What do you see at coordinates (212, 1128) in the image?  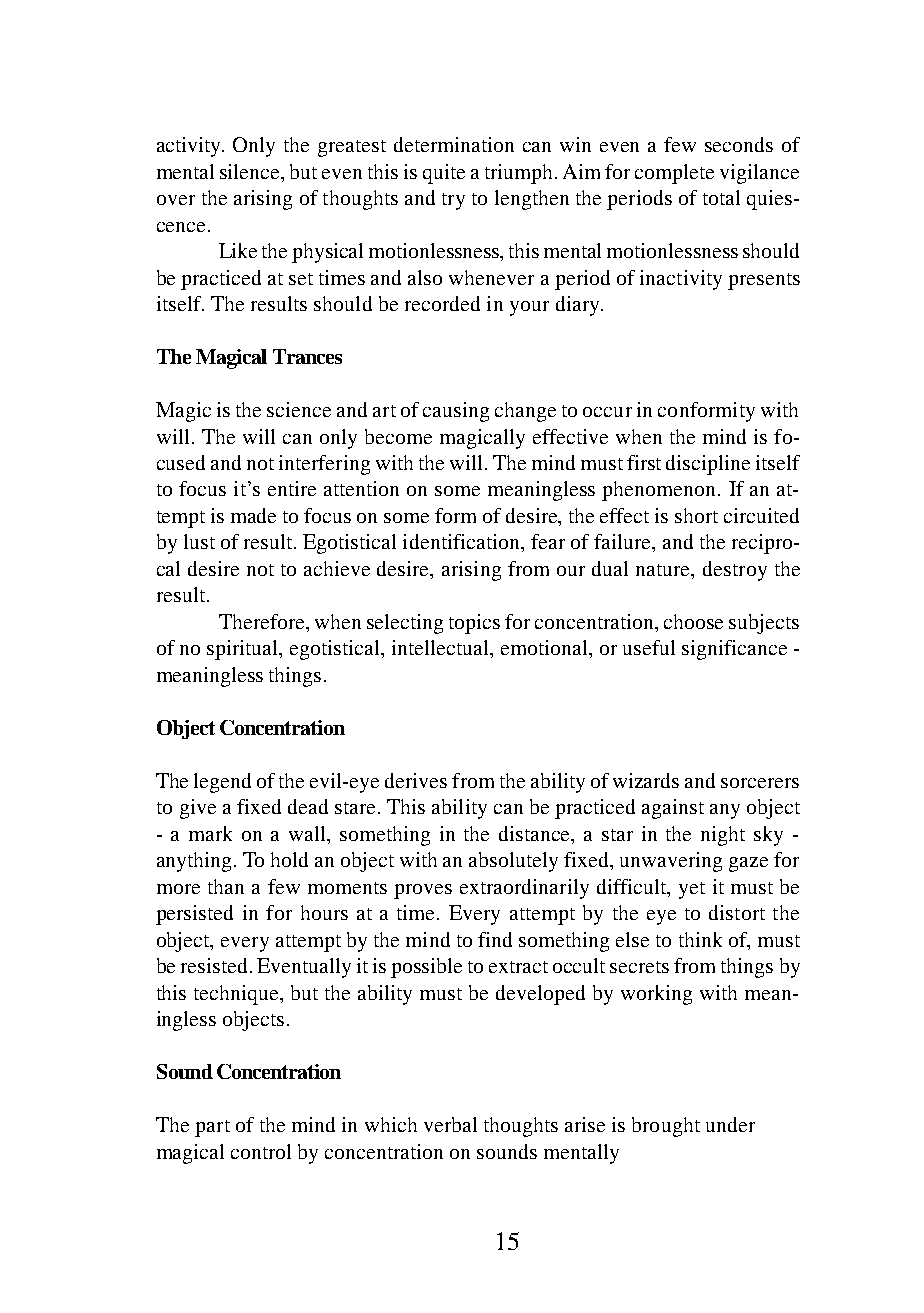 I see `part` at bounding box center [212, 1128].
